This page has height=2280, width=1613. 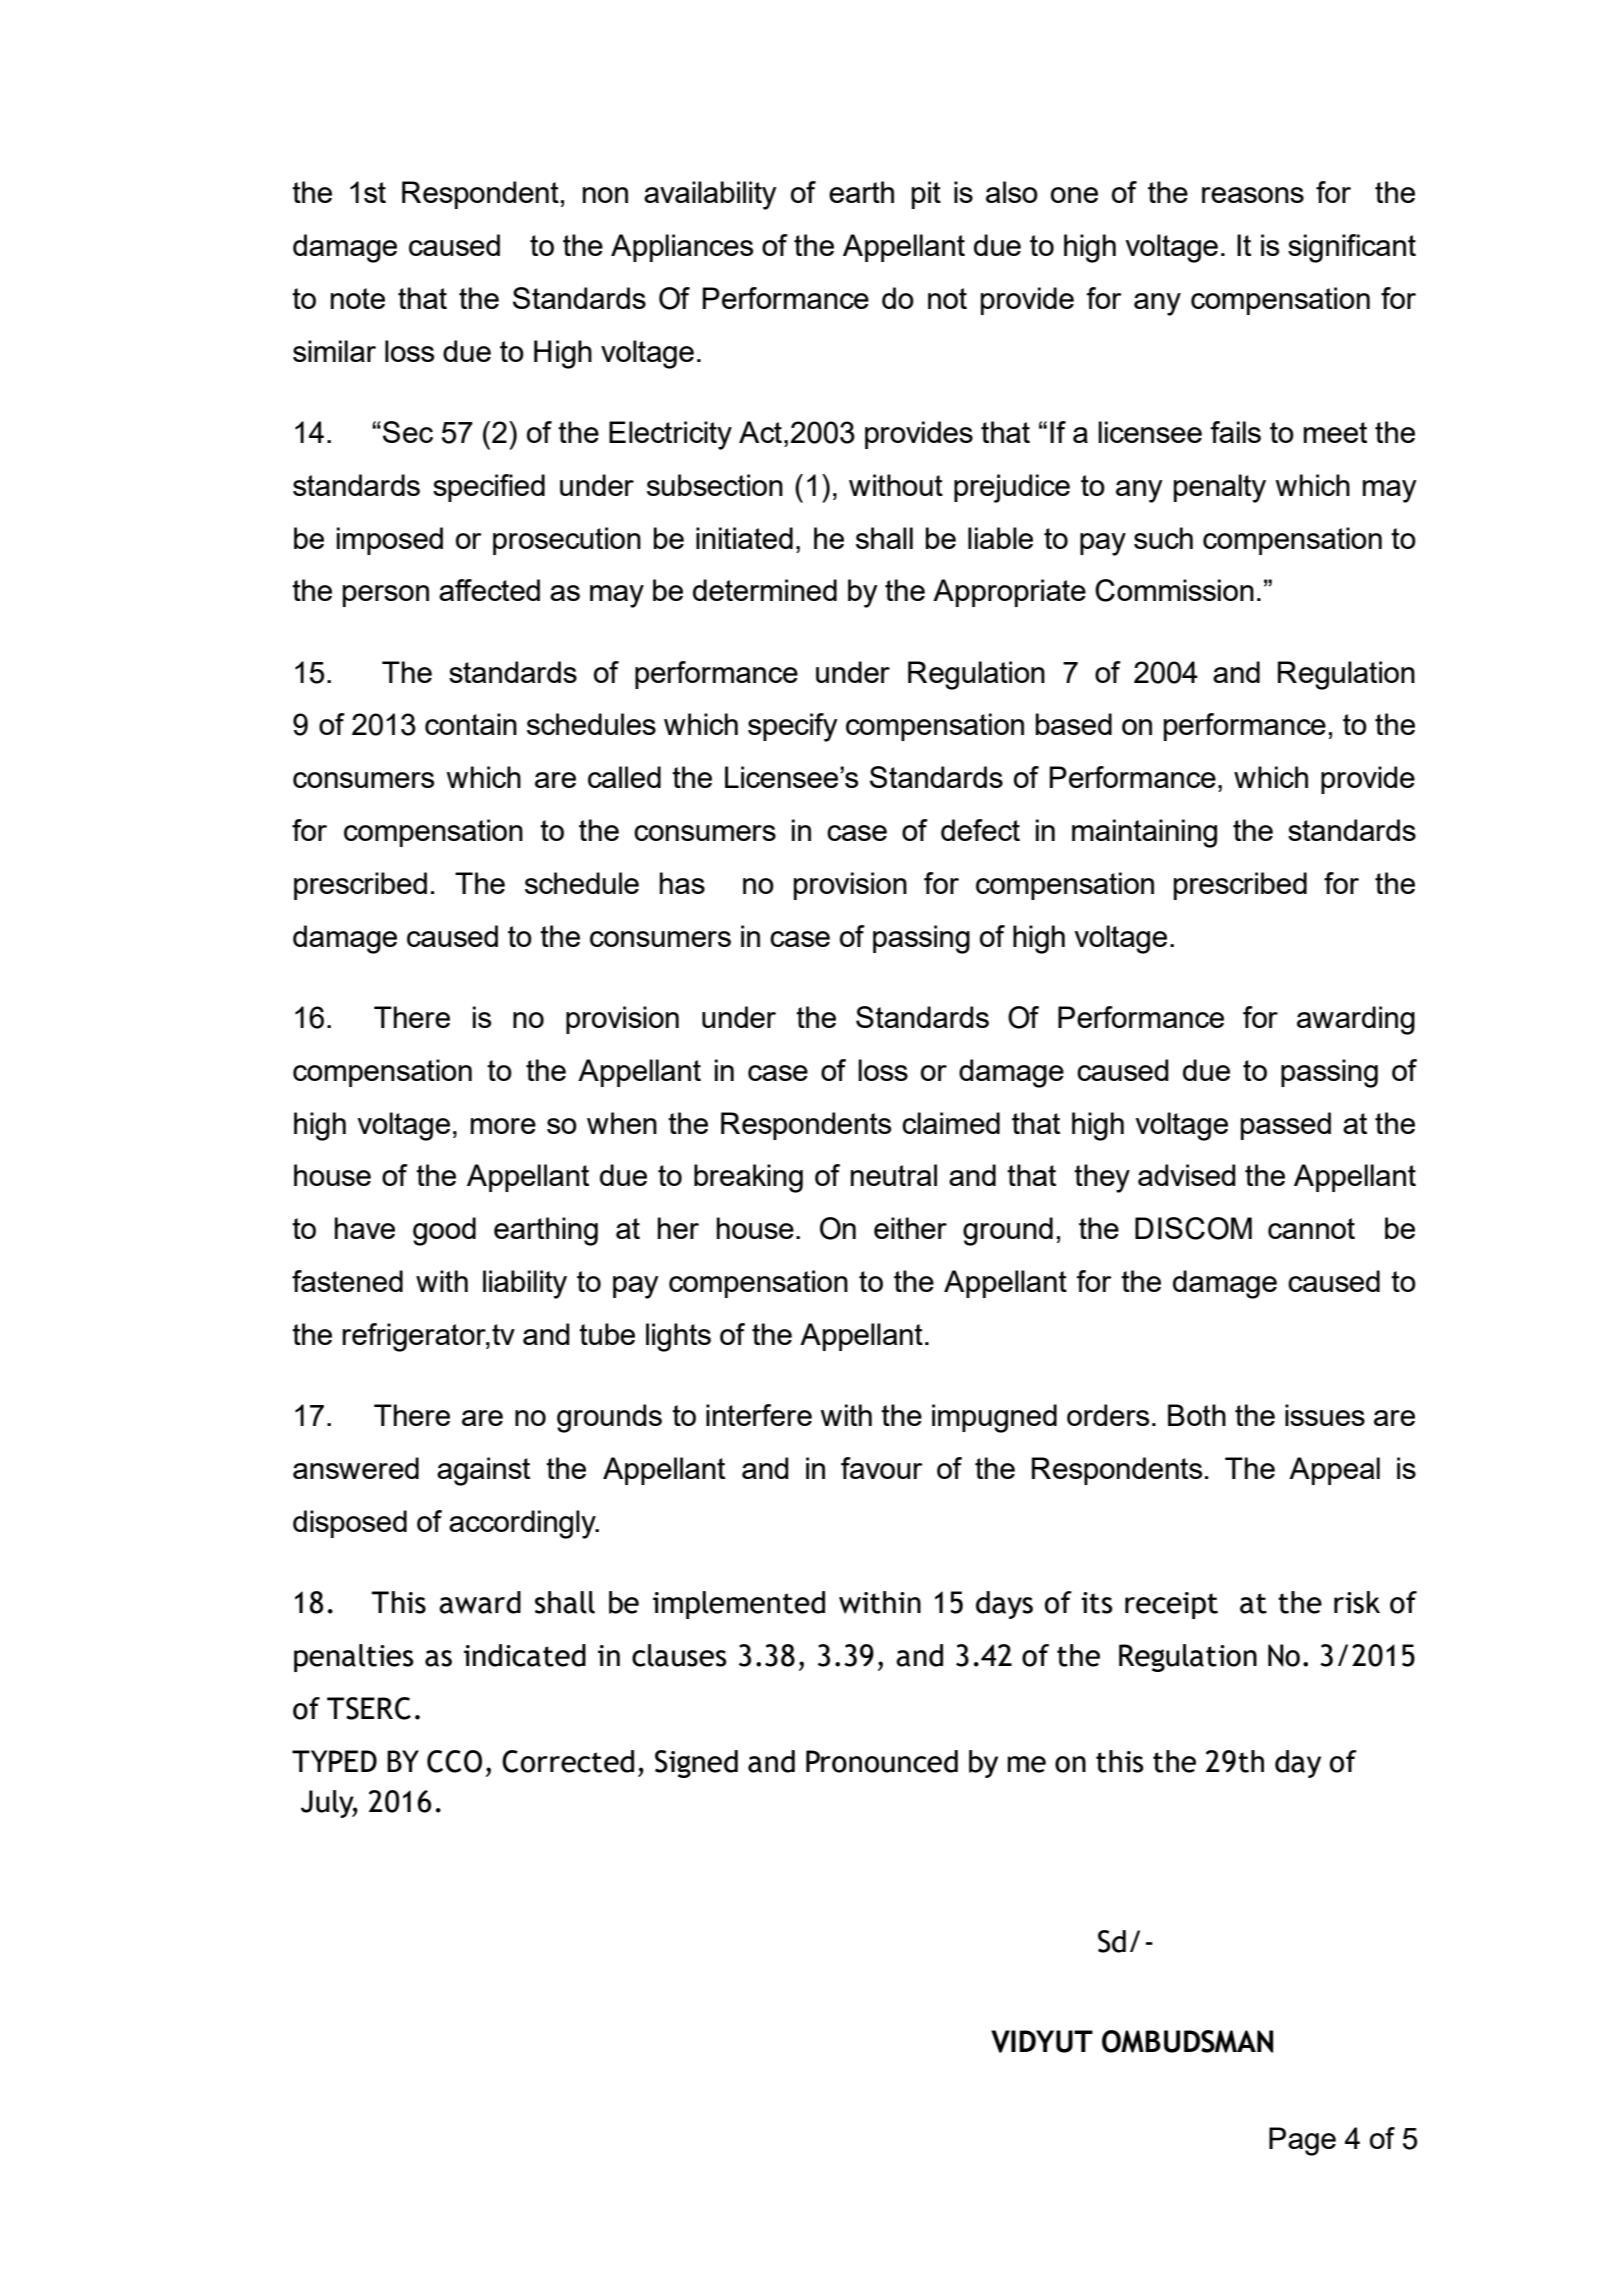 I want to click on reasons, so click(x=1253, y=195).
